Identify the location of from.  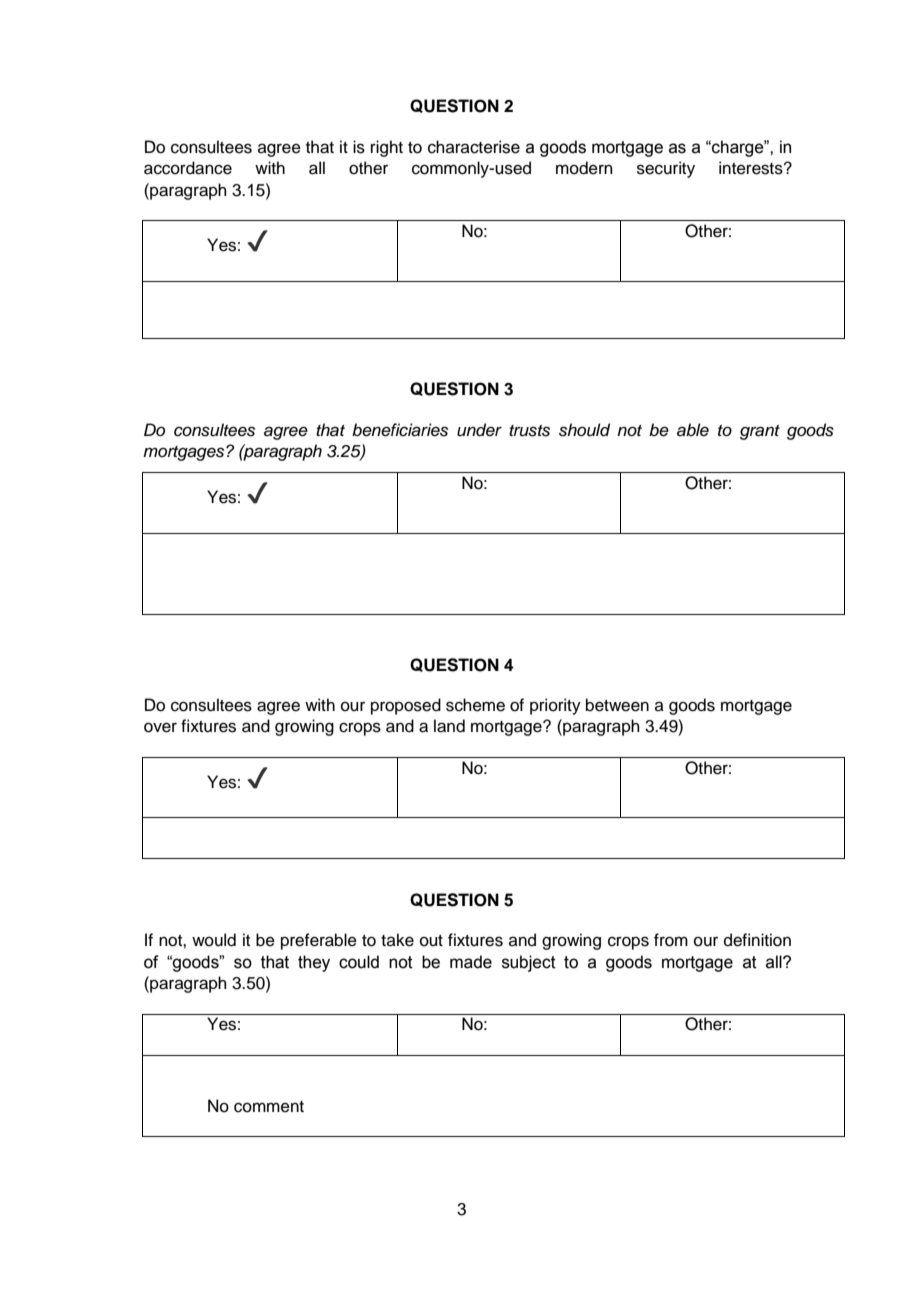
(671, 940).
